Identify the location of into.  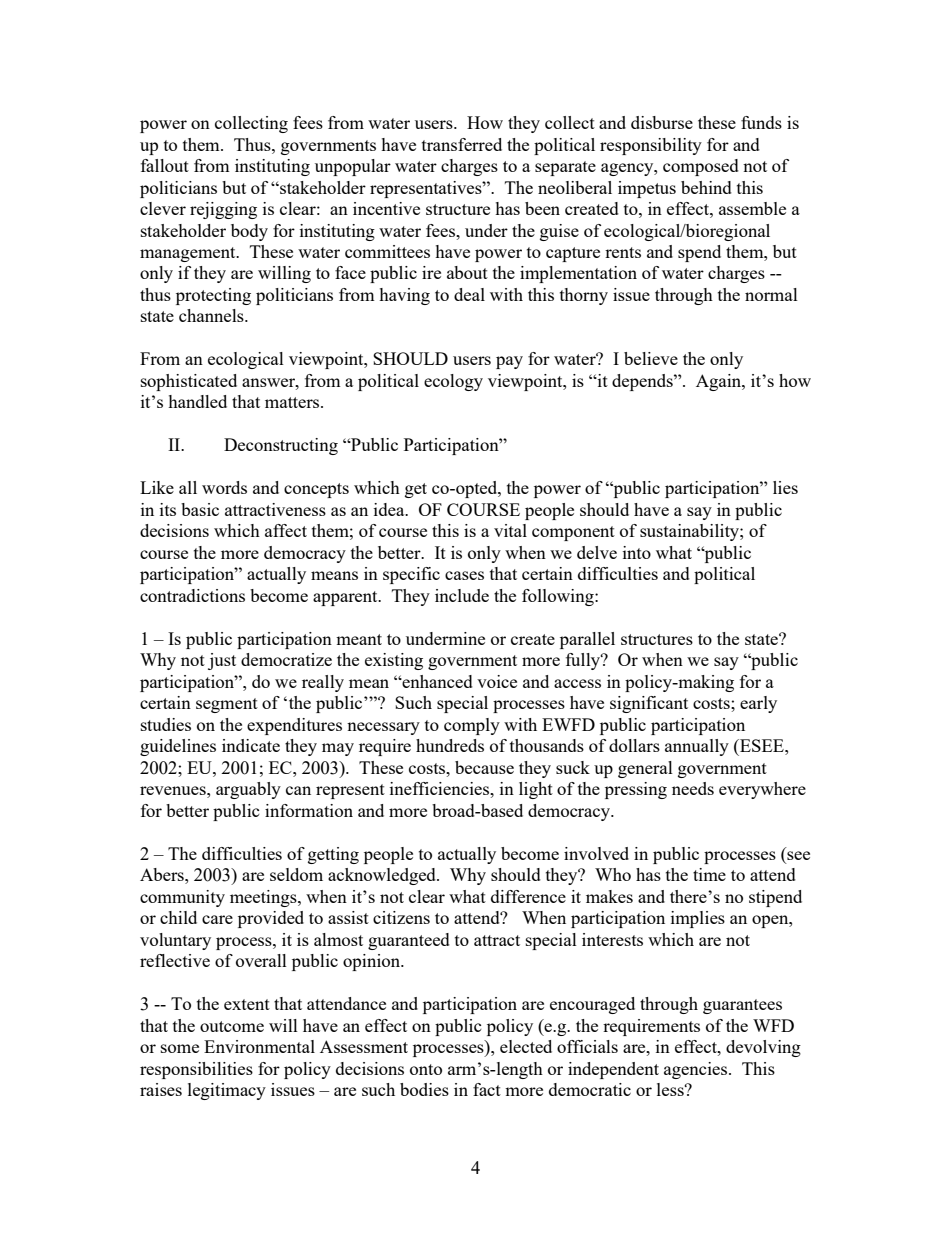
(637, 552).
